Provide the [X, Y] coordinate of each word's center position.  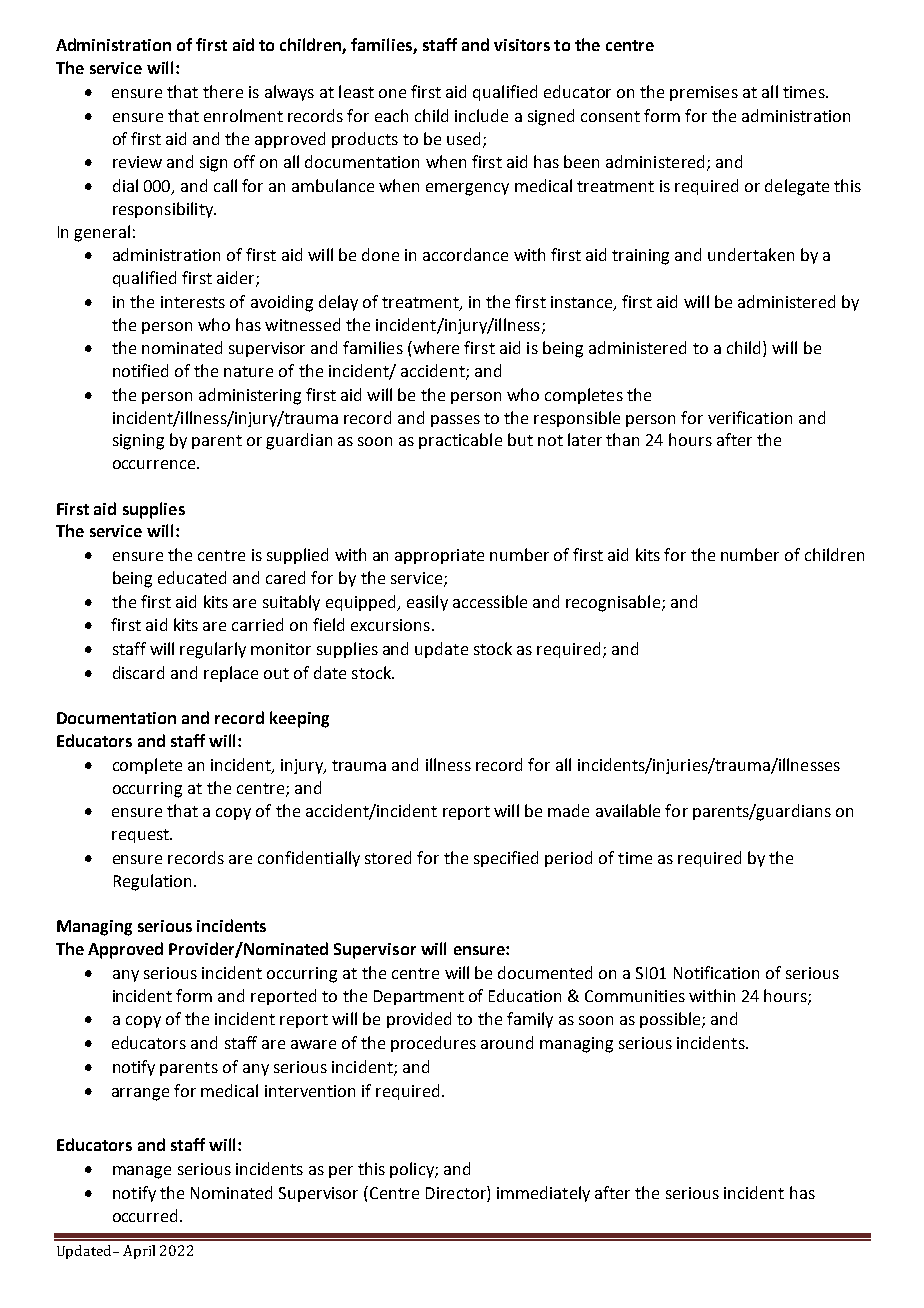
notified [140, 370]
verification [750, 417]
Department [419, 997]
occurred [145, 1215]
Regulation [152, 882]
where [435, 347]
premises [704, 93]
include [481, 115]
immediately [543, 1194]
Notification [716, 972]
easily [427, 603]
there [223, 91]
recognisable [614, 603]
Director [457, 1194]
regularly [213, 650]
